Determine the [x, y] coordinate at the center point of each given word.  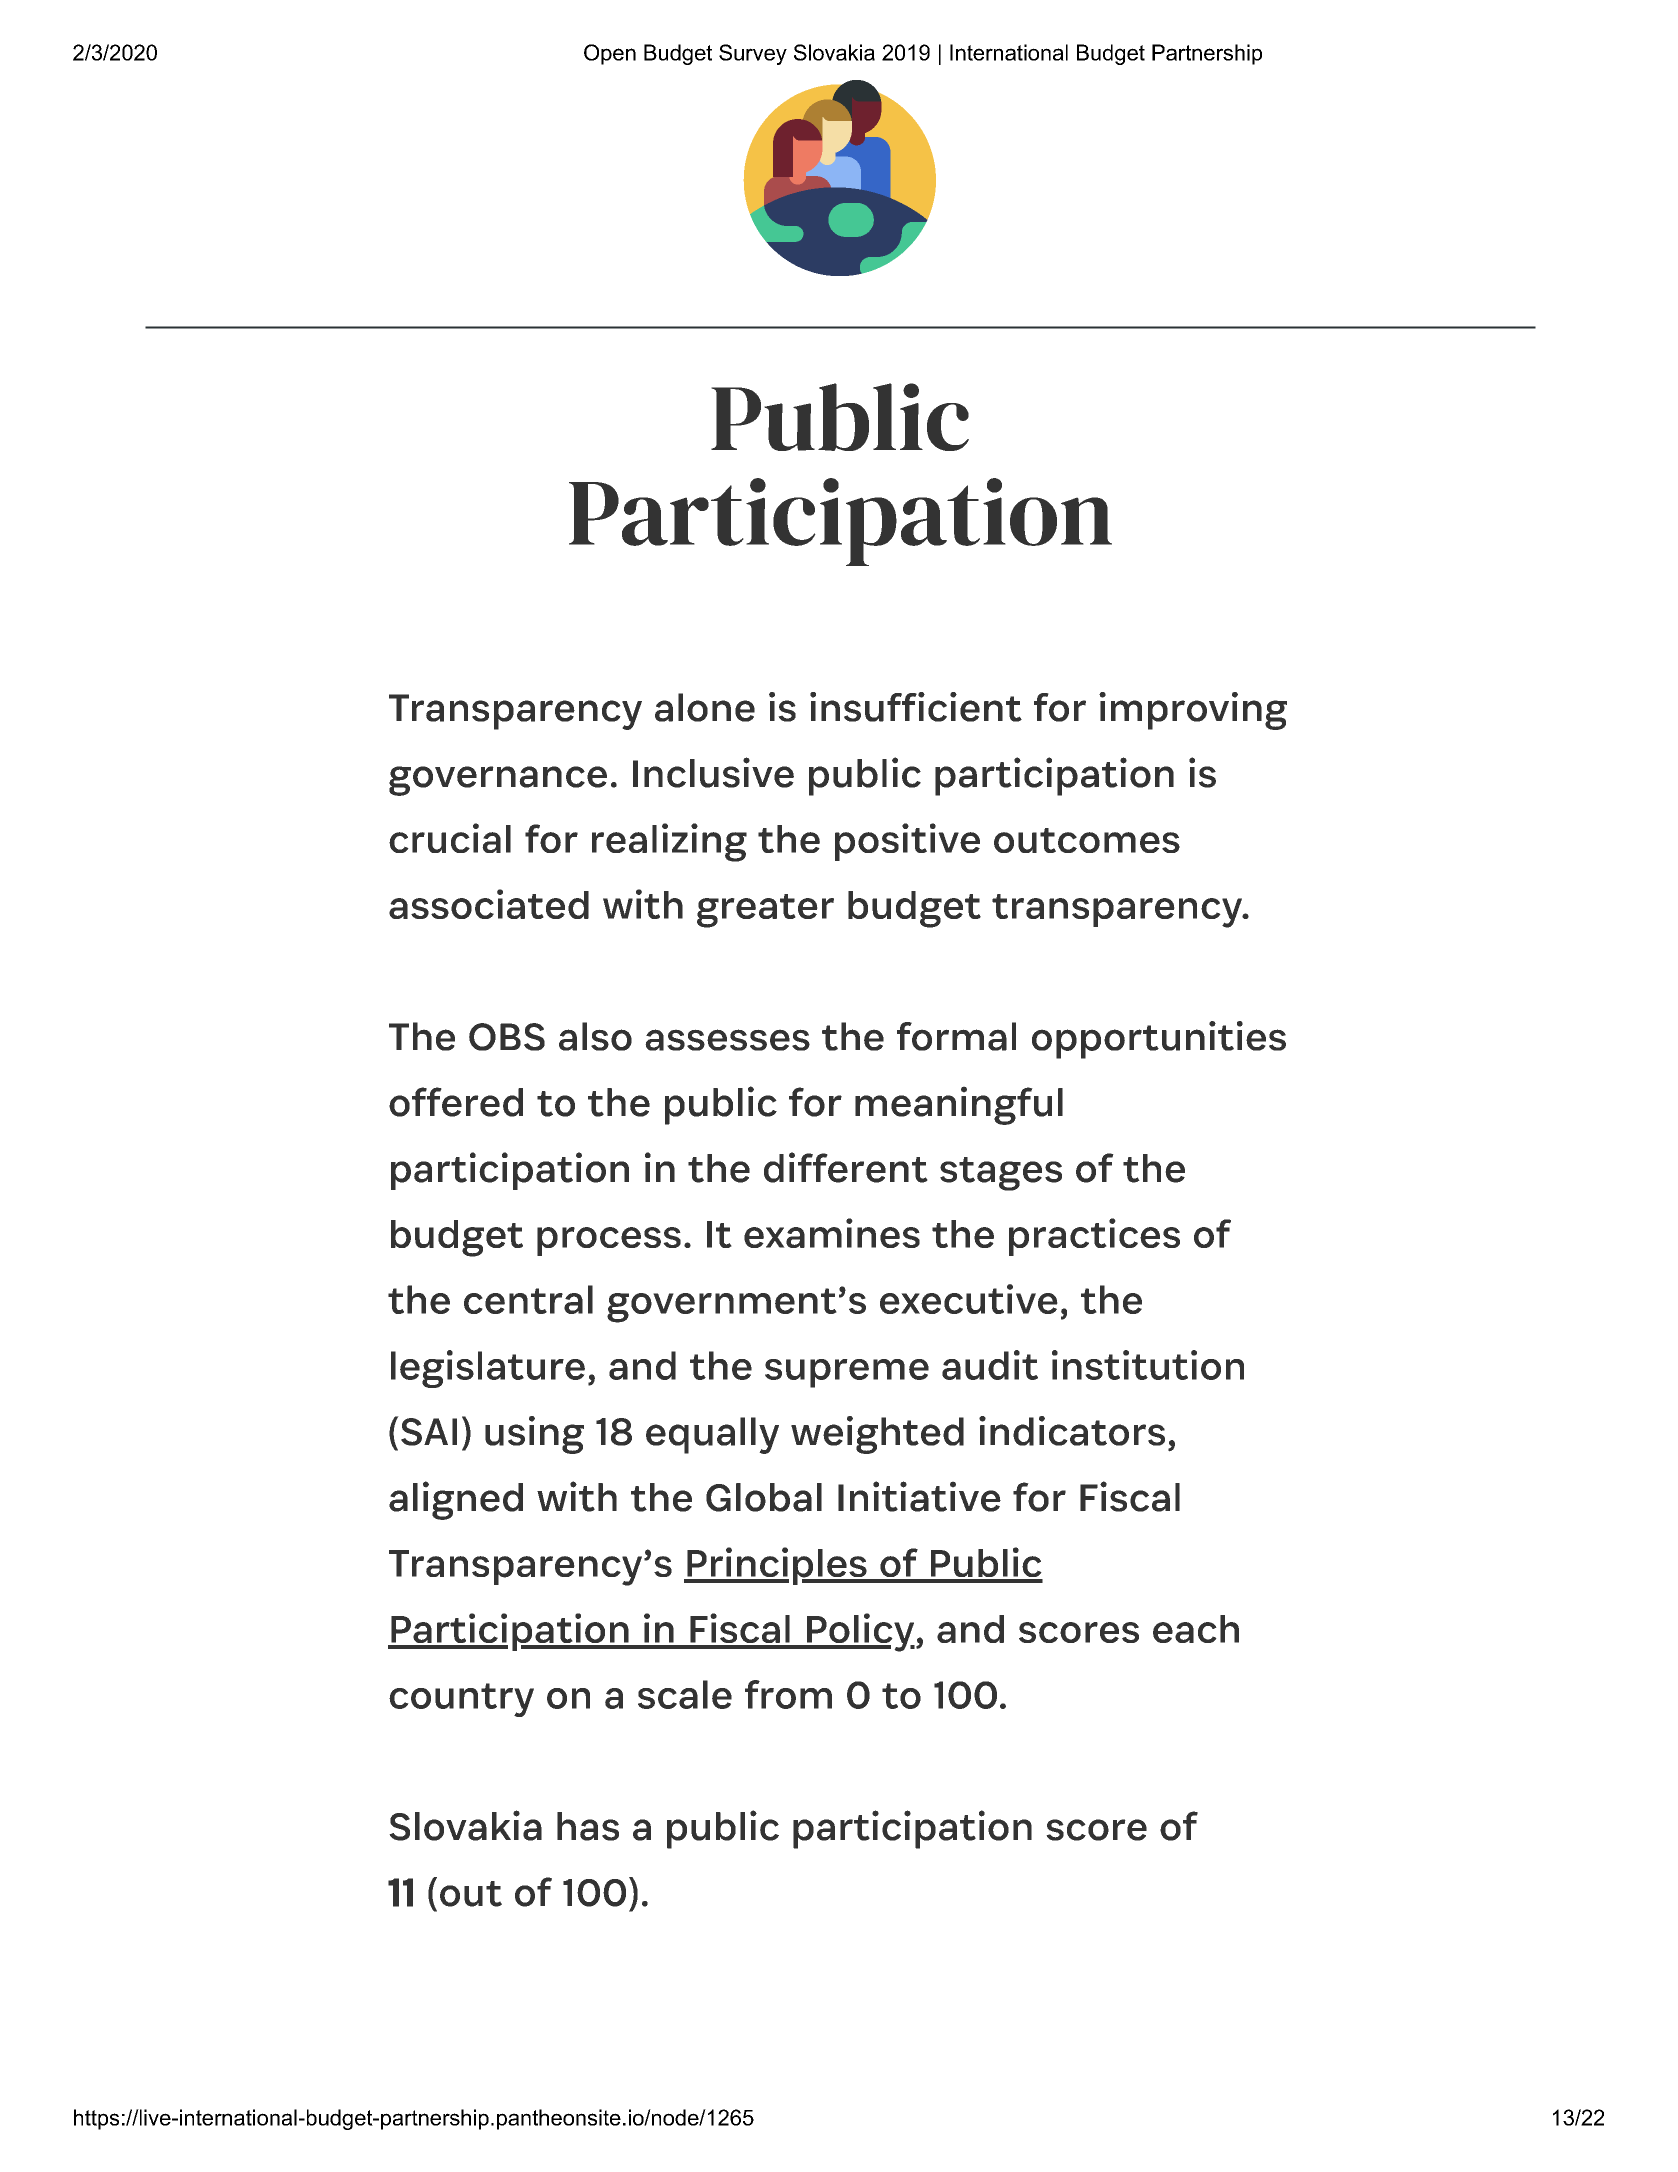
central [528, 1299]
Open [610, 54]
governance [498, 781]
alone [705, 707]
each [1196, 1629]
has [588, 1826]
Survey [753, 54]
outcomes [1087, 840]
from [788, 1694]
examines [832, 1233]
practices [1094, 1237]
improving [1193, 711]
